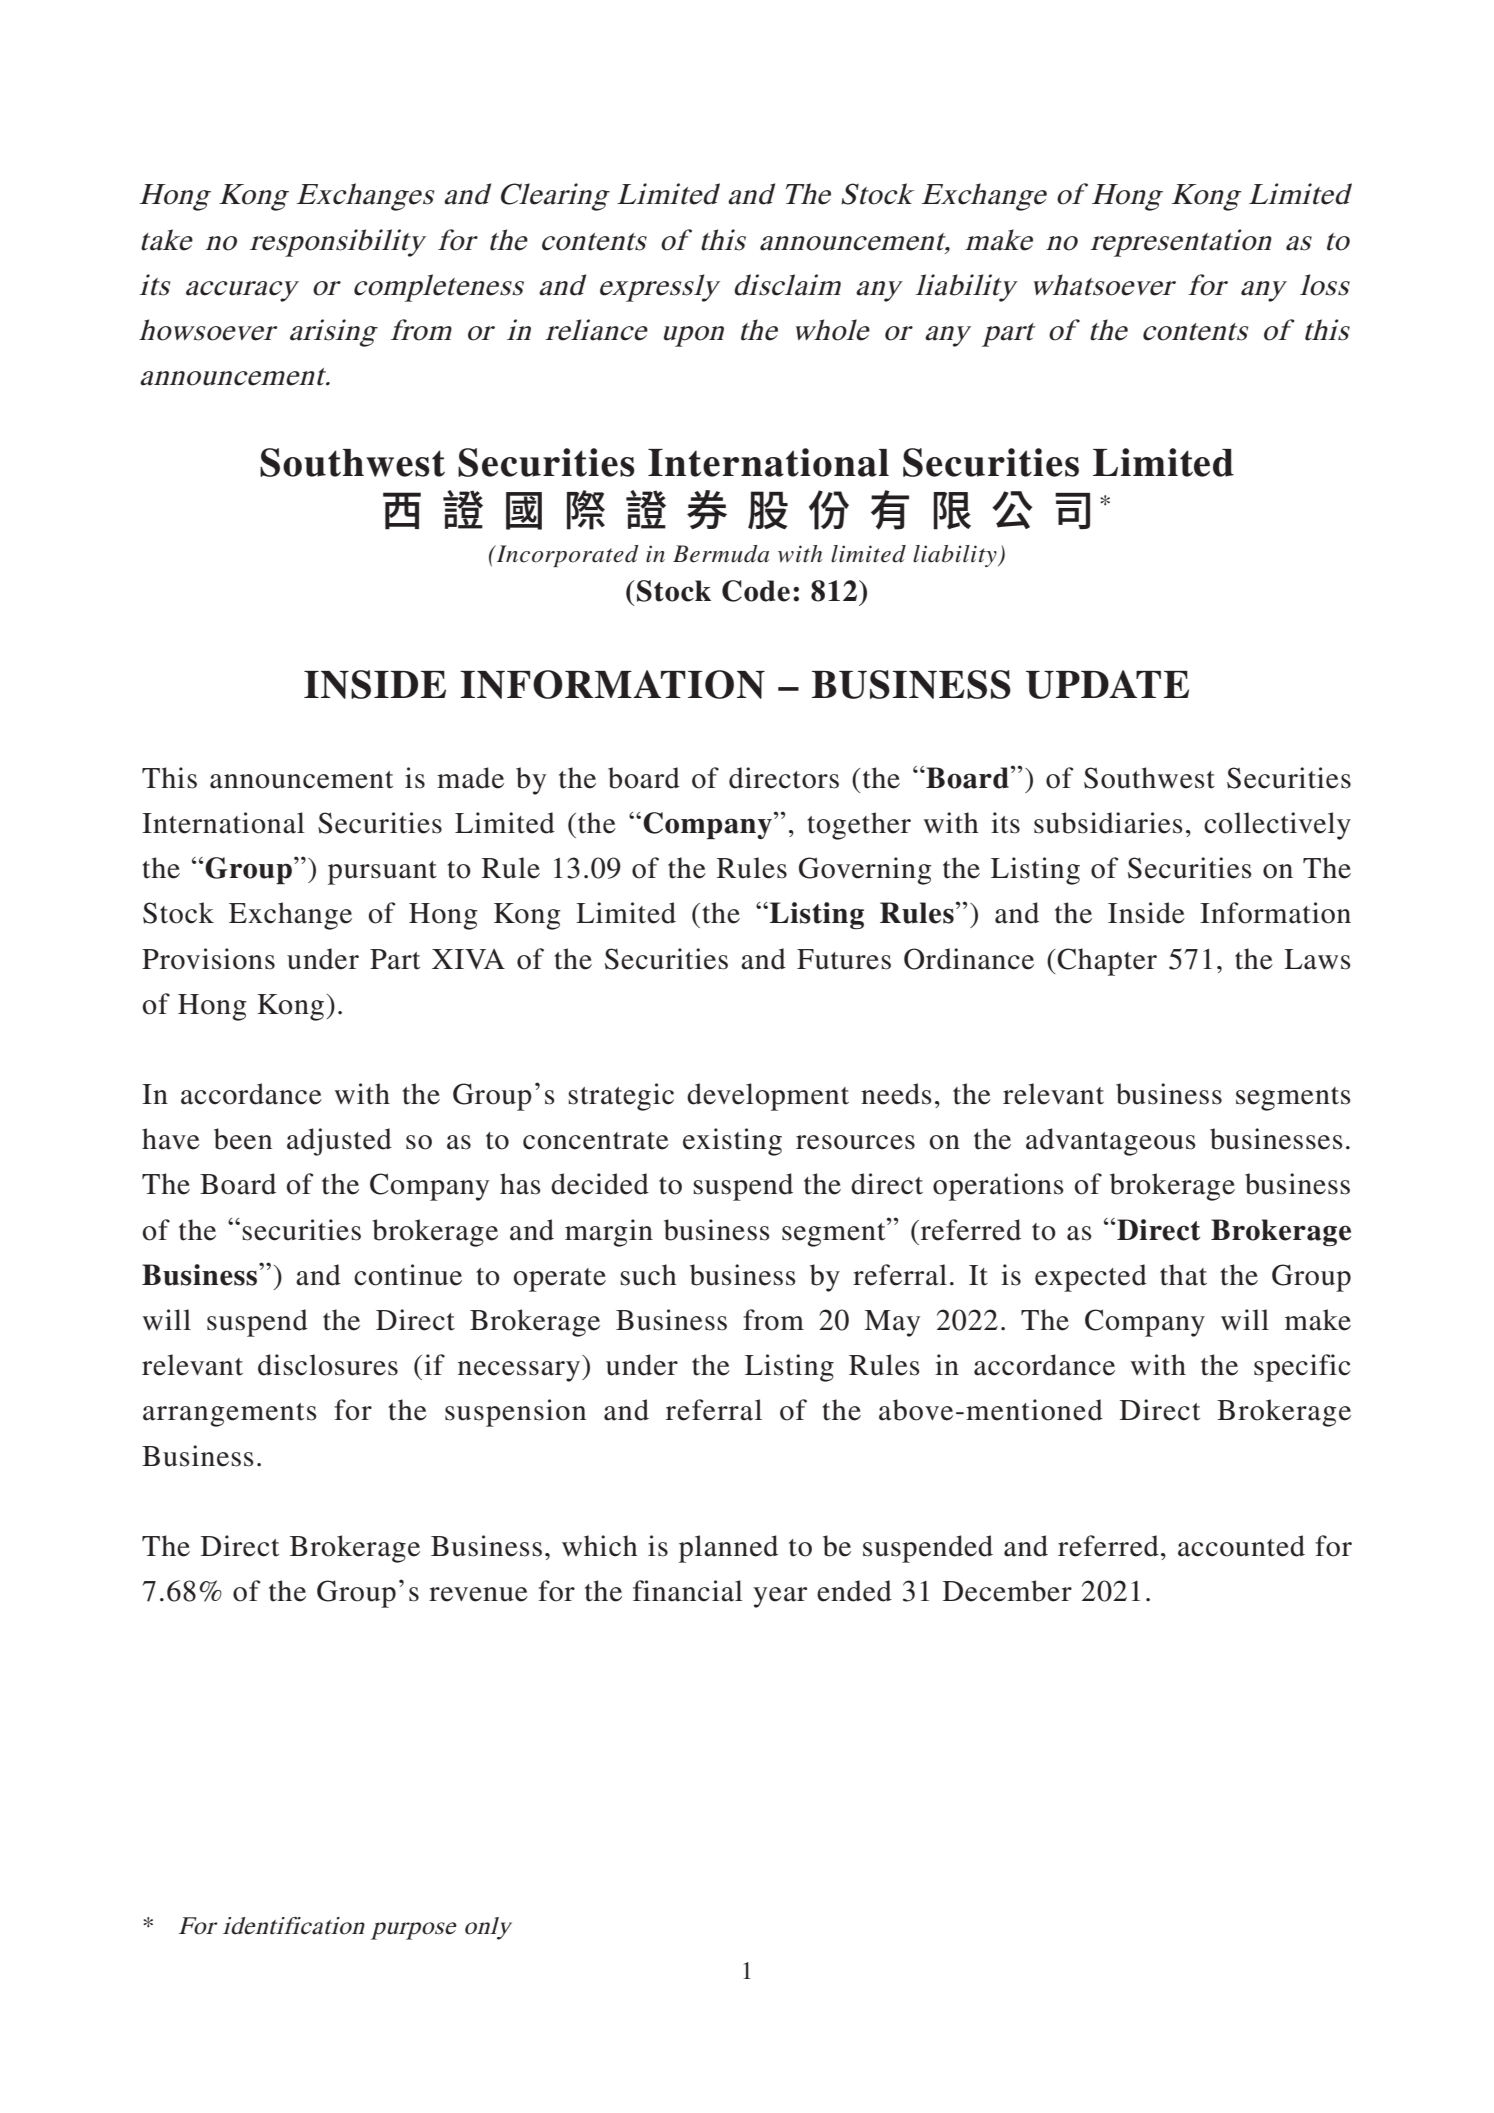  I want to click on UPDATE, so click(1107, 684).
